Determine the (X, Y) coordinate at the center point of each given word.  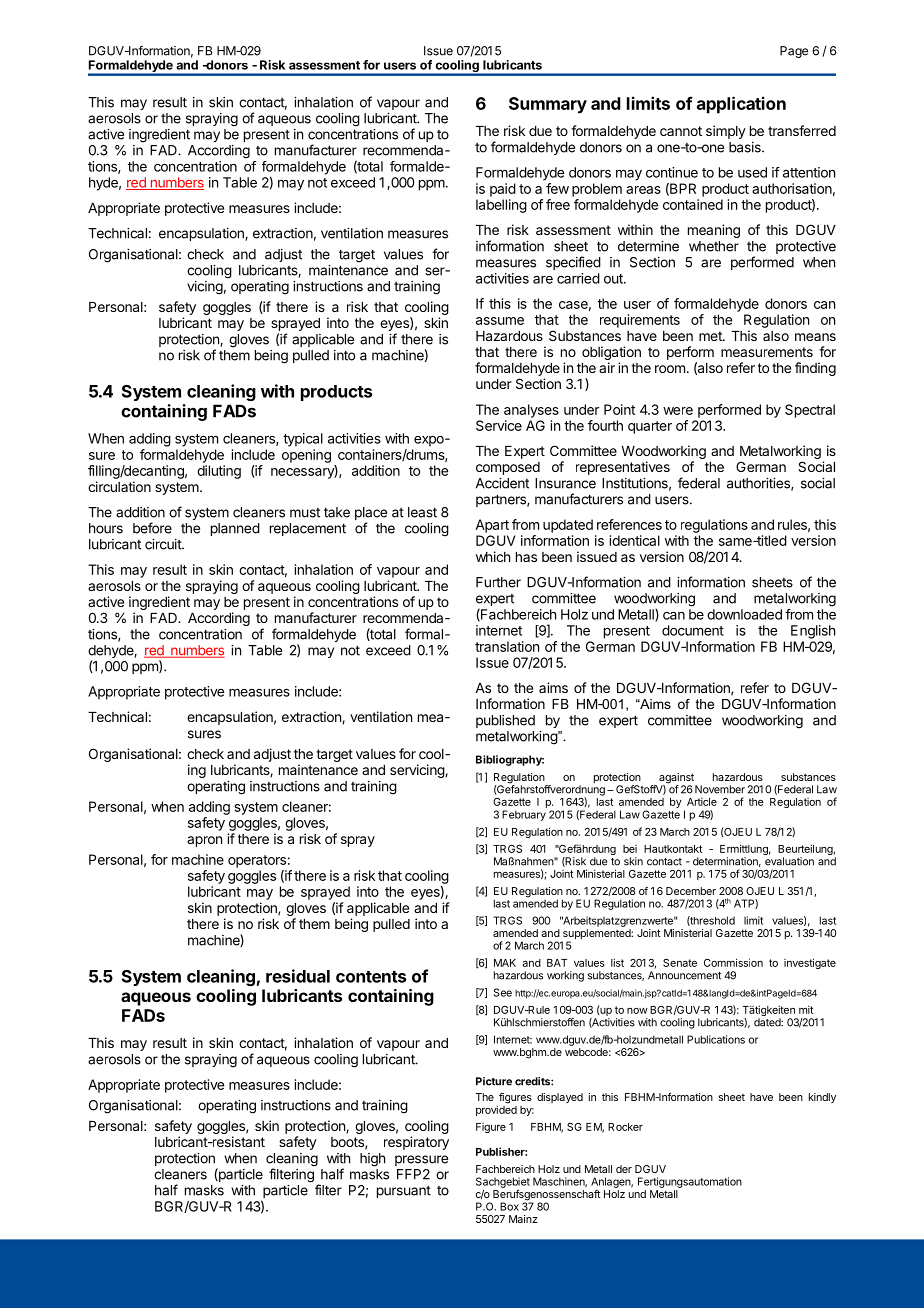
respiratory (416, 1143)
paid (503, 190)
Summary (548, 105)
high (372, 1160)
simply (726, 132)
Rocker (625, 1127)
